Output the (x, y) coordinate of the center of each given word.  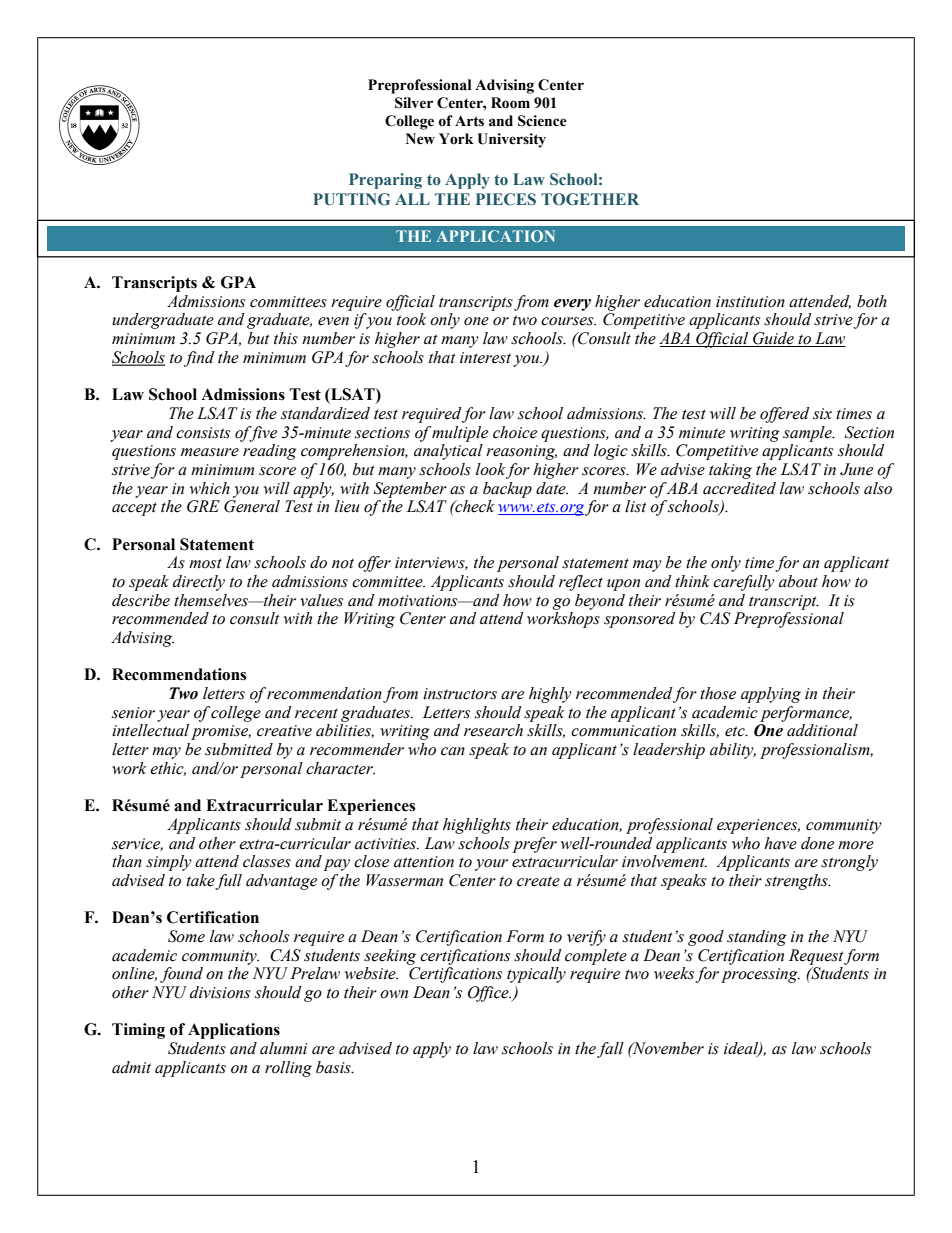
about (798, 581)
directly (199, 583)
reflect (581, 583)
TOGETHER (590, 199)
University (511, 140)
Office (489, 994)
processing (760, 975)
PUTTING (351, 199)
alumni (283, 1048)
